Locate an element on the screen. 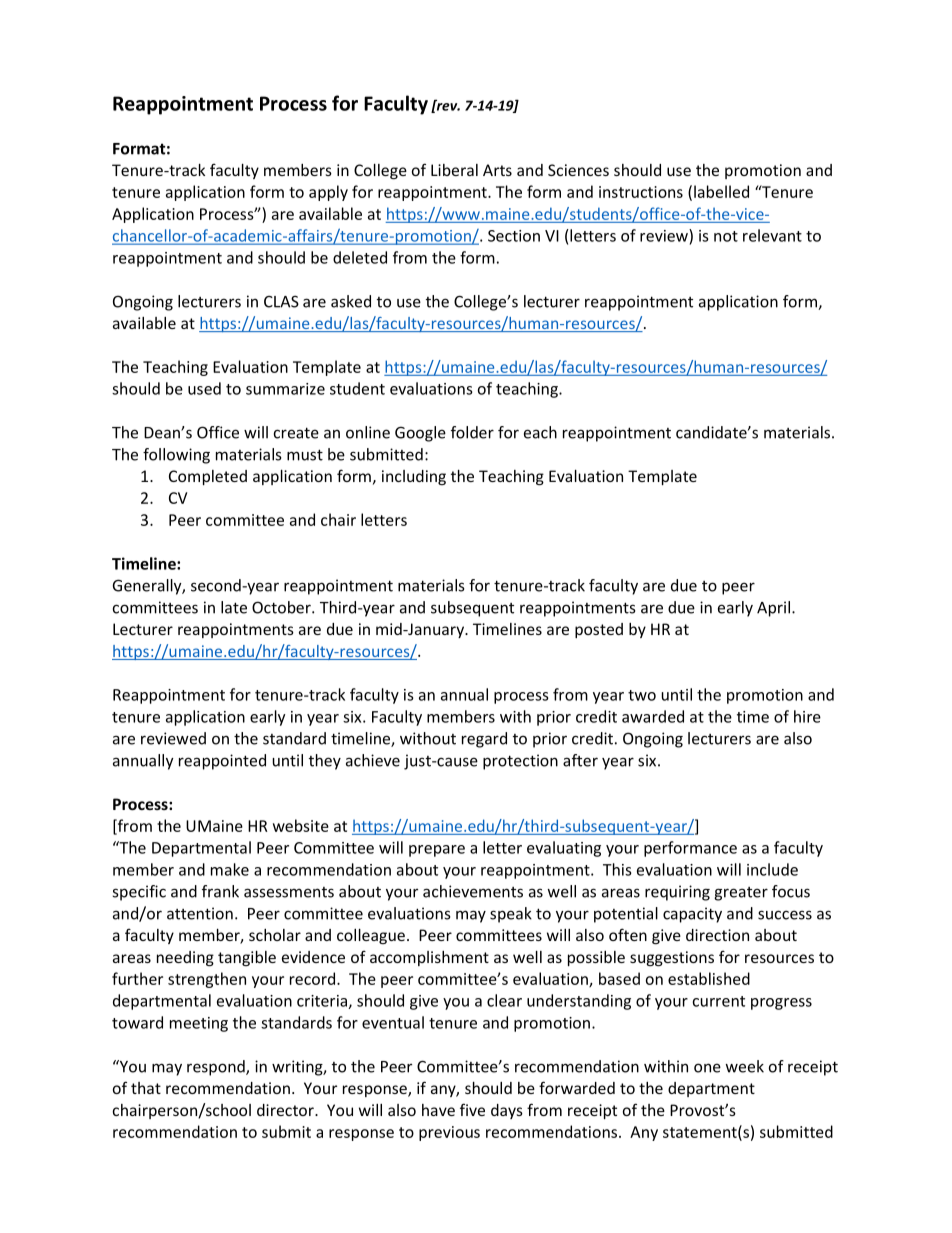 The image size is (952, 1233). folder is located at coordinates (472, 432).
